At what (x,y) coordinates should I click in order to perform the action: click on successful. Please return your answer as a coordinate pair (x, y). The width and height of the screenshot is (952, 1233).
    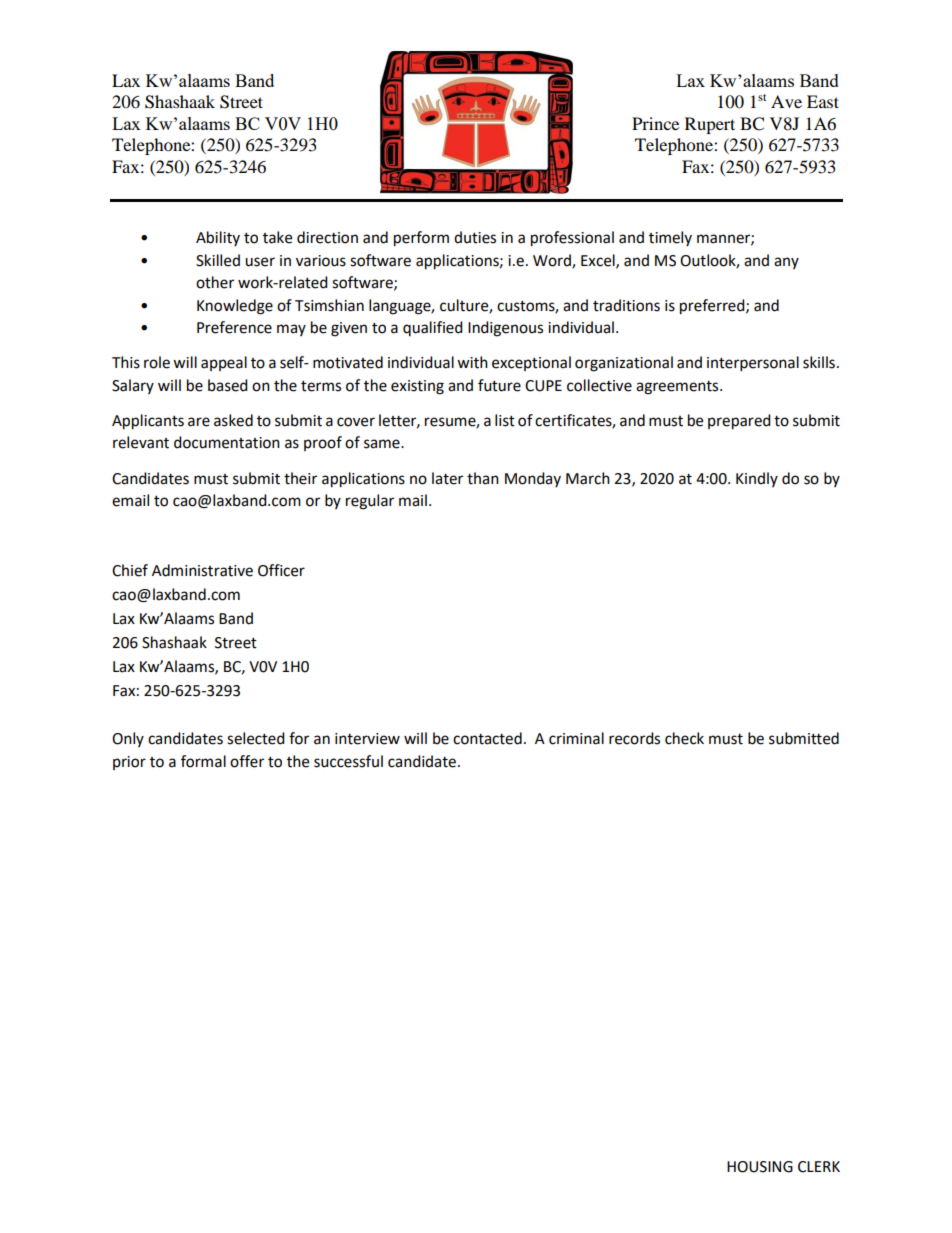
    Looking at the image, I should click on (348, 761).
